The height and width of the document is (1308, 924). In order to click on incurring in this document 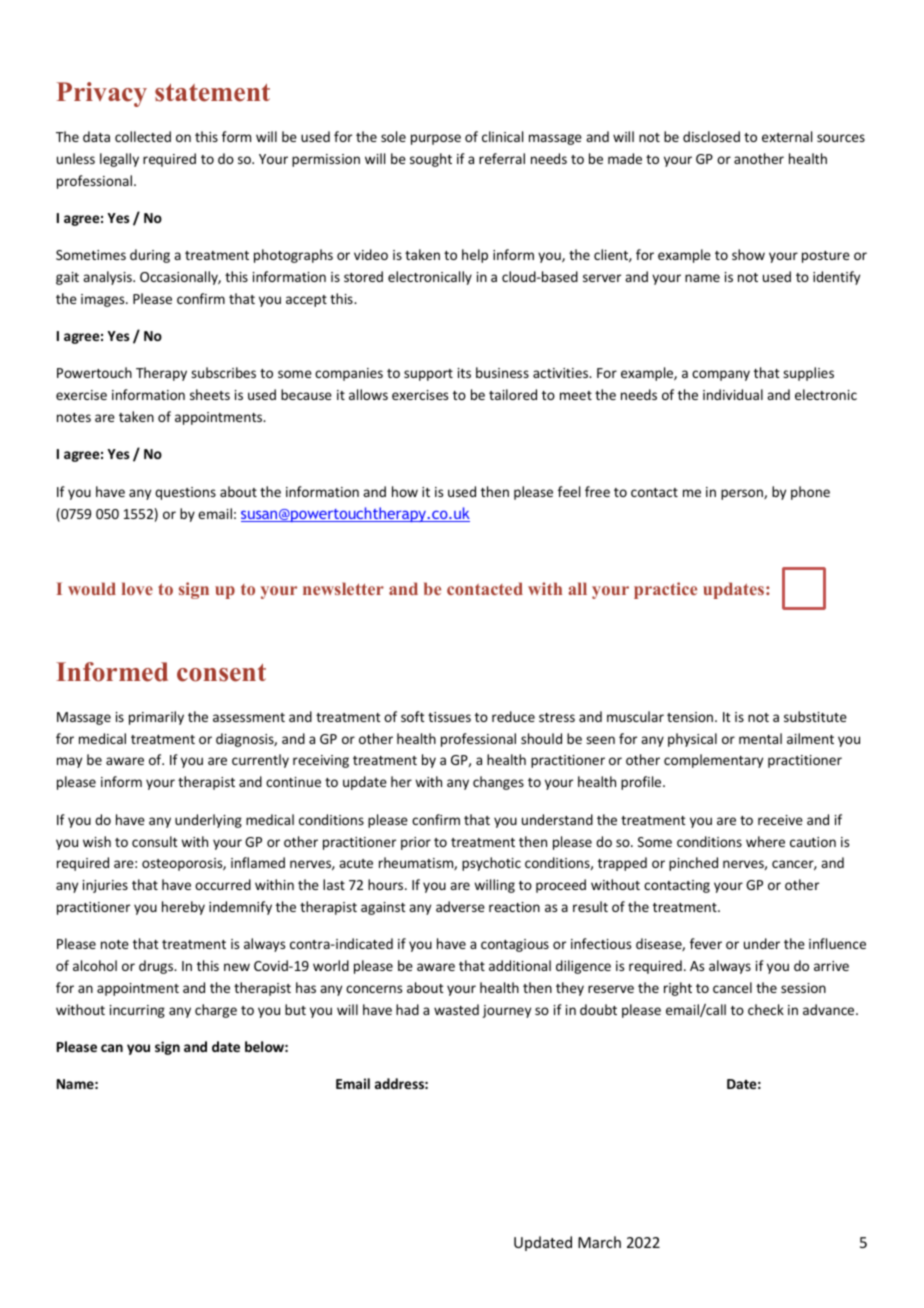, I will do `click(137, 1011)`.
